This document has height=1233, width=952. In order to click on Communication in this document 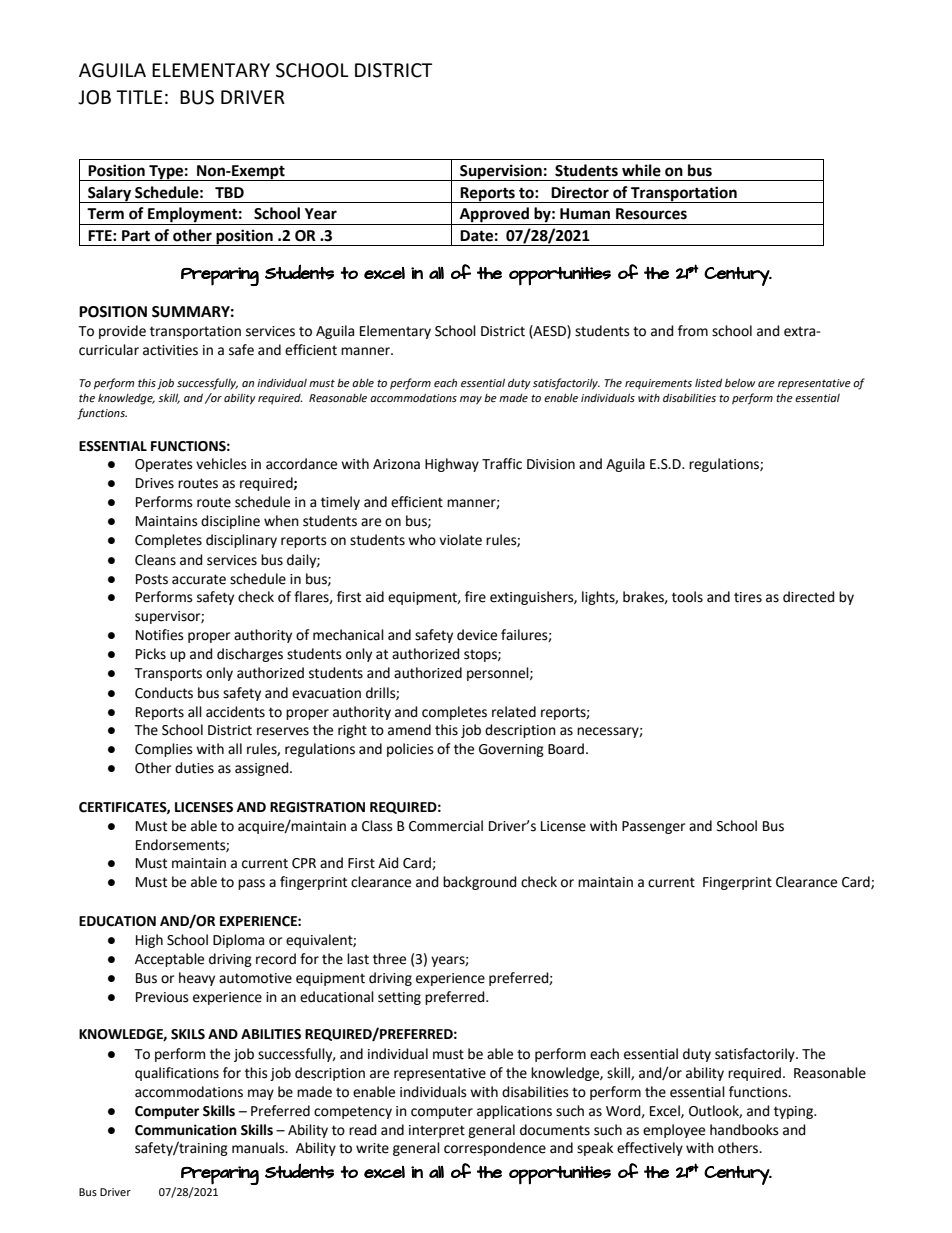, I will do `click(186, 1130)`.
